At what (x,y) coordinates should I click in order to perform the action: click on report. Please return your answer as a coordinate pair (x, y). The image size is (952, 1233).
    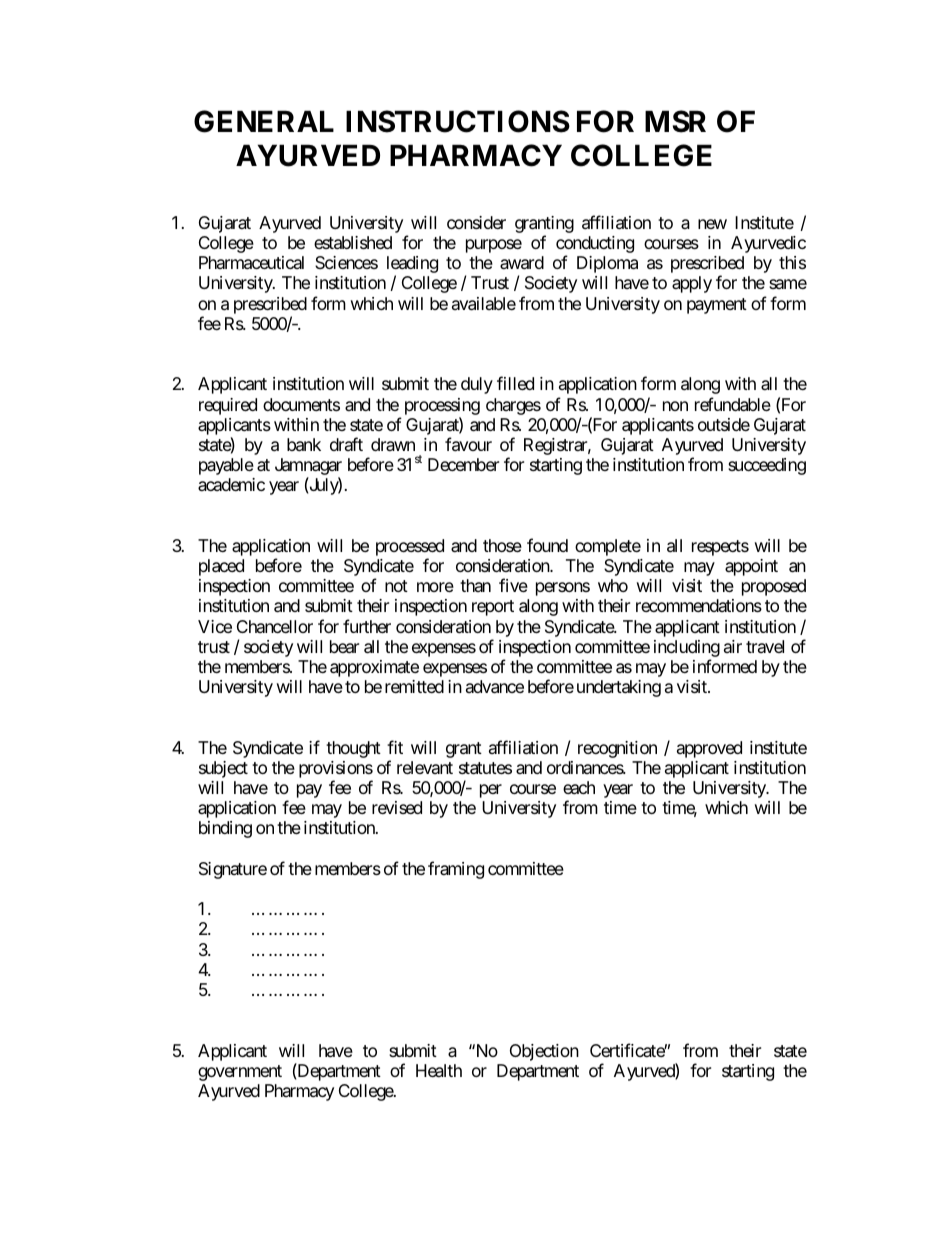
    Looking at the image, I should click on (493, 608).
